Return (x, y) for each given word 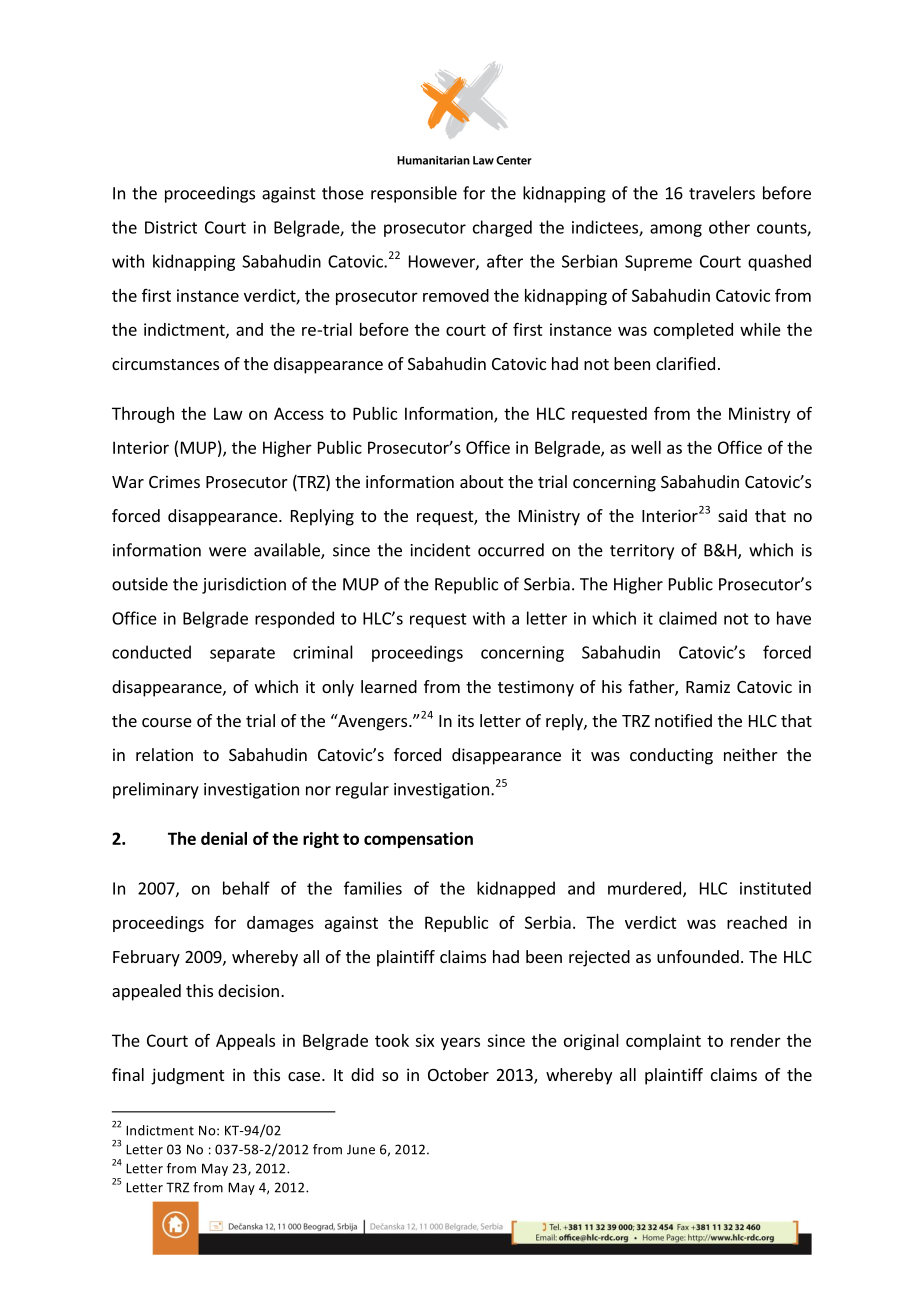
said (732, 515)
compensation (418, 840)
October (458, 1074)
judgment (187, 1076)
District (171, 227)
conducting (671, 756)
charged (502, 228)
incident (441, 550)
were (227, 552)
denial (224, 838)
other (729, 227)
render (756, 1040)
